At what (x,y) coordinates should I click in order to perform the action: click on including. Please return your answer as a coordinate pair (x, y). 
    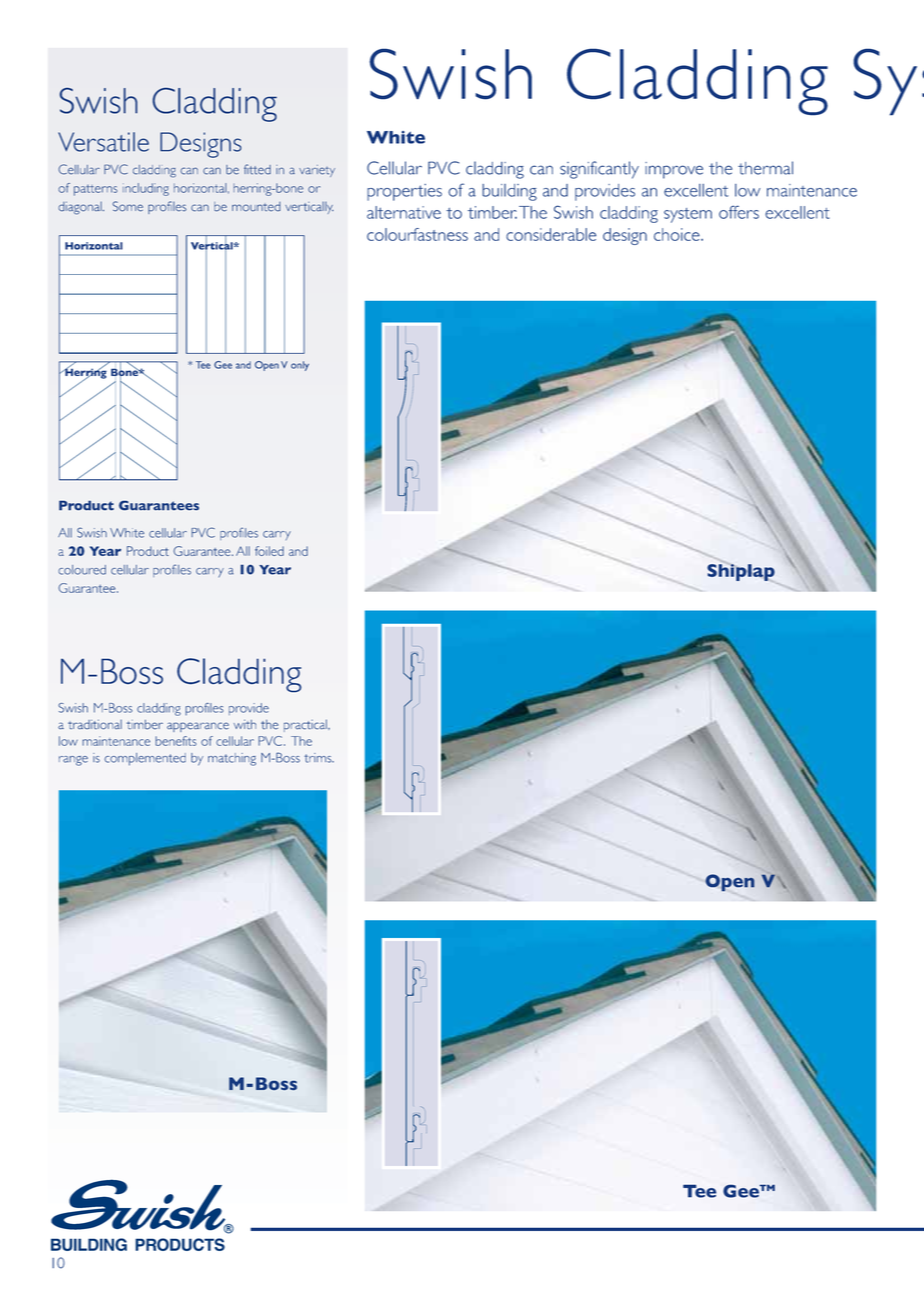
    Looking at the image, I should click on (146, 189).
